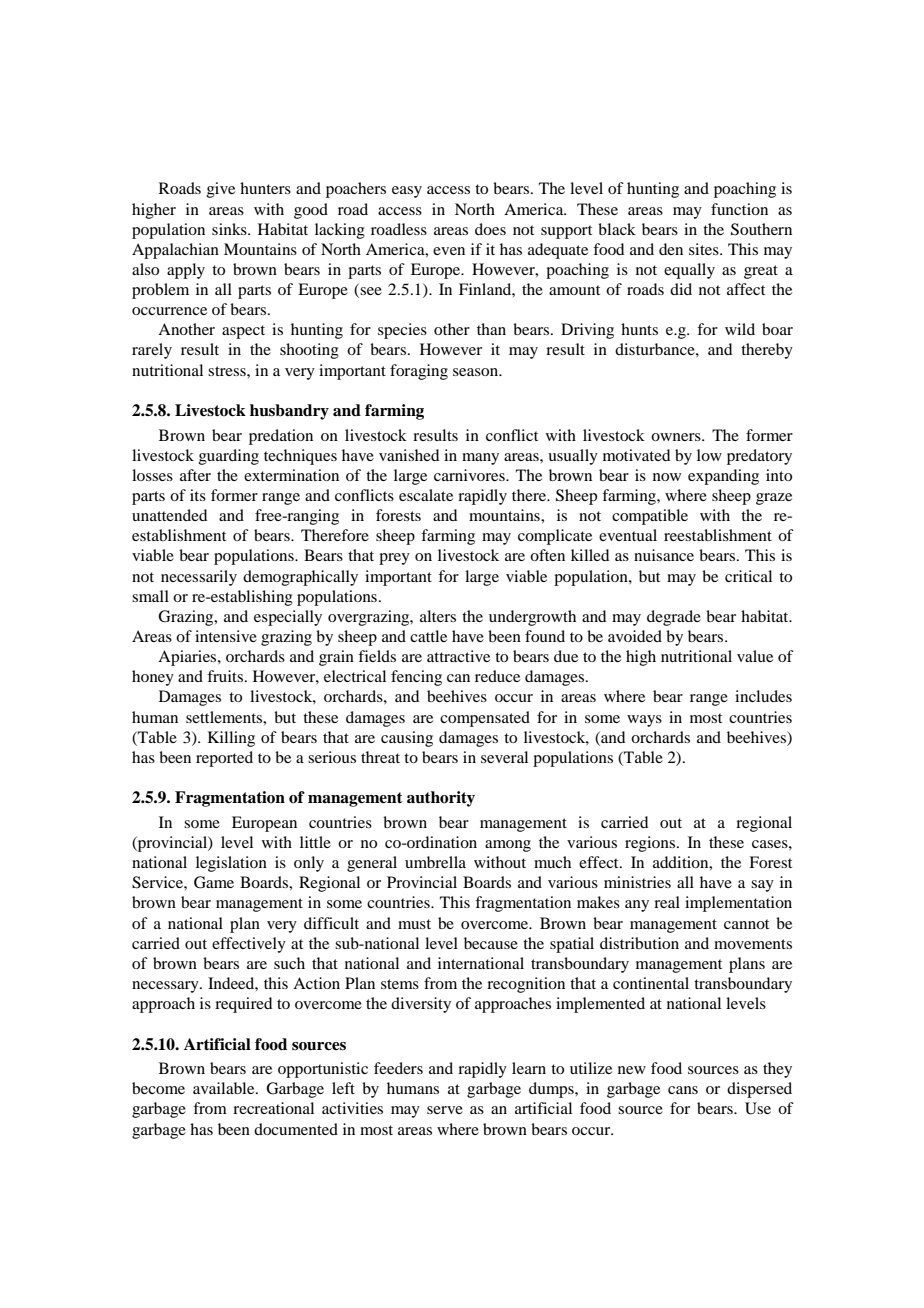  What do you see at coordinates (214, 882) in the screenshot?
I see `Game` at bounding box center [214, 882].
